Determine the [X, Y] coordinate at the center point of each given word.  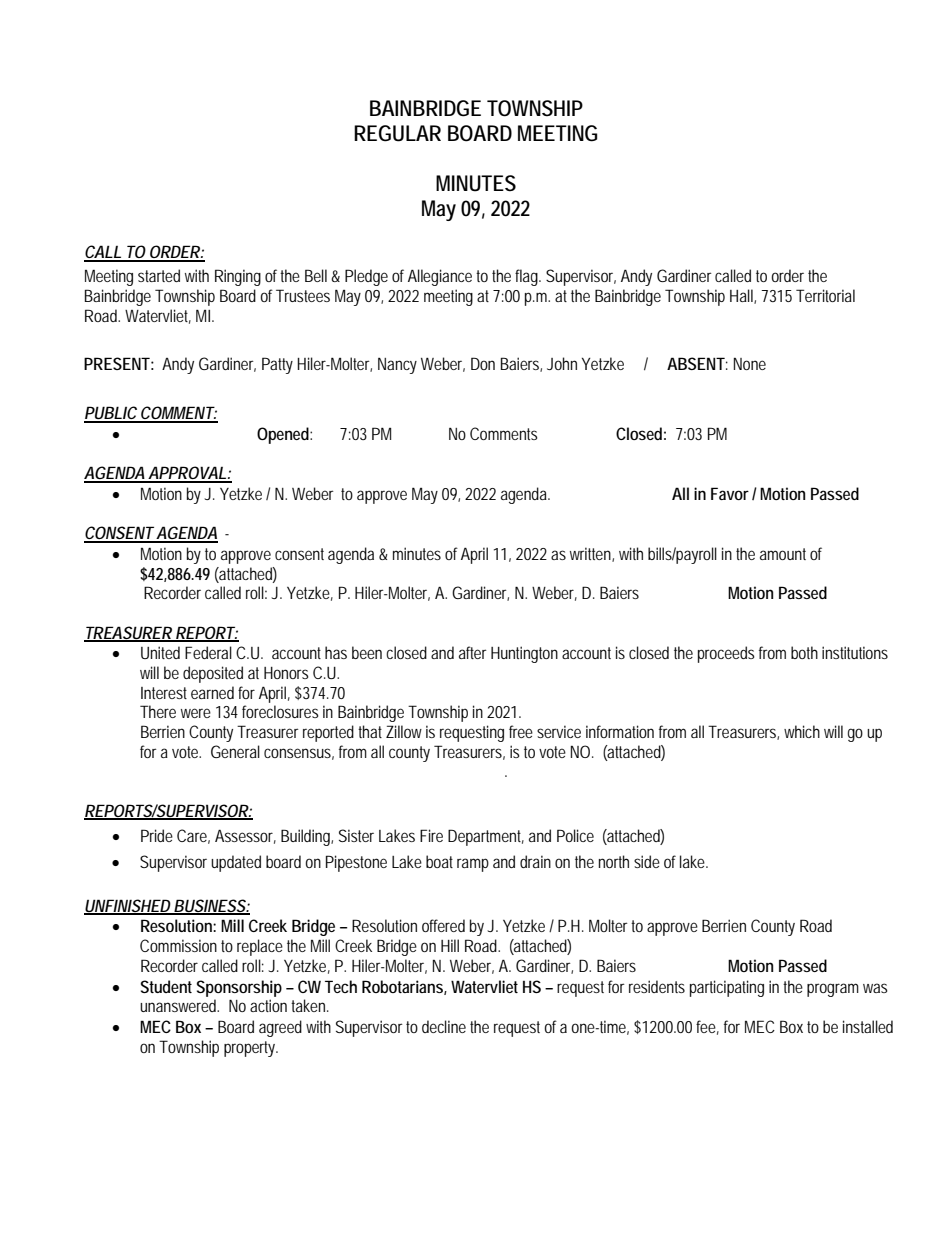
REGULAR [397, 133]
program [833, 990]
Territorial [825, 295]
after [473, 652]
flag [528, 277]
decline [444, 1026]
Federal [208, 652]
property [251, 1049]
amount [783, 554]
